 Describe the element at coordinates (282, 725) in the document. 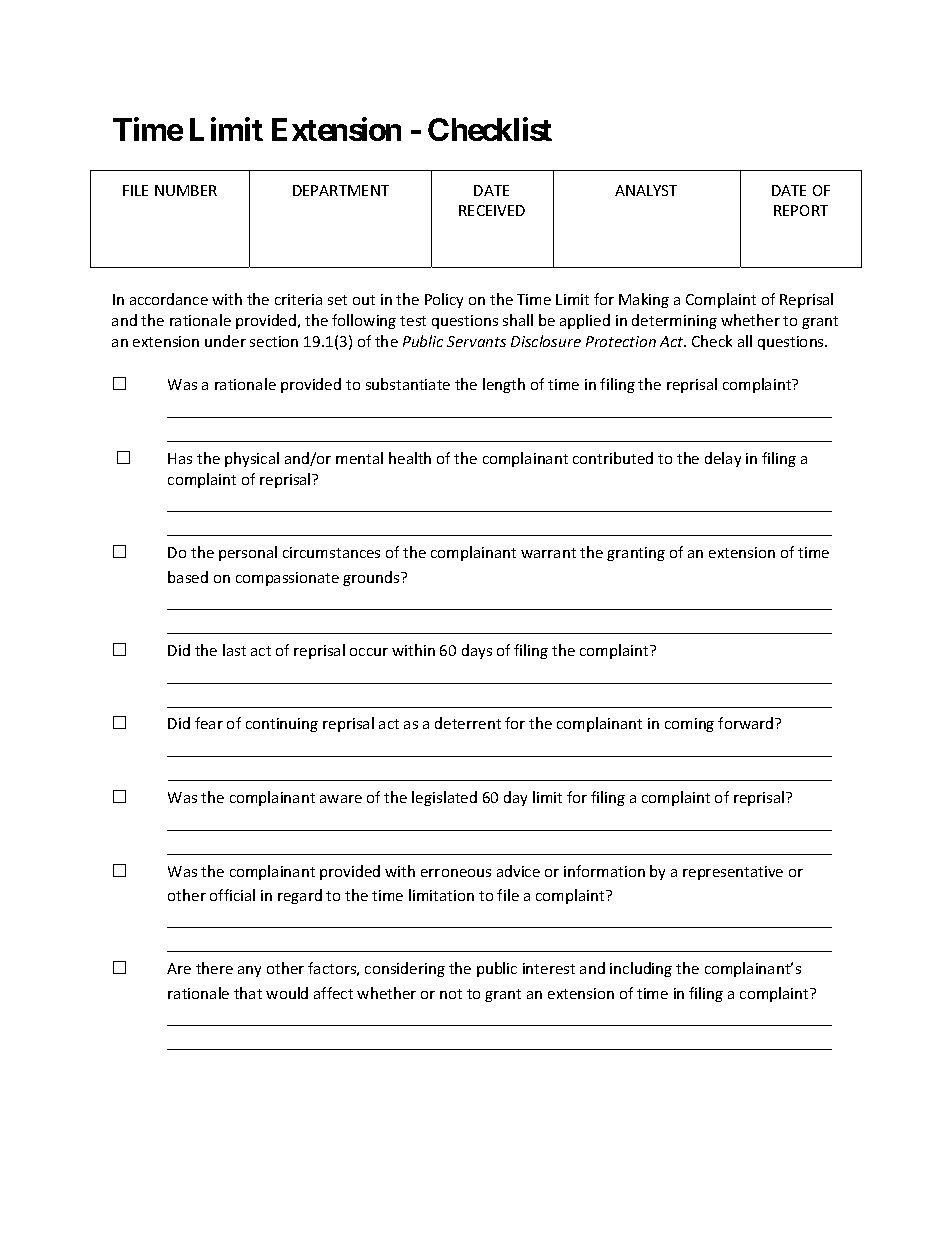

I see `continuing` at that location.
